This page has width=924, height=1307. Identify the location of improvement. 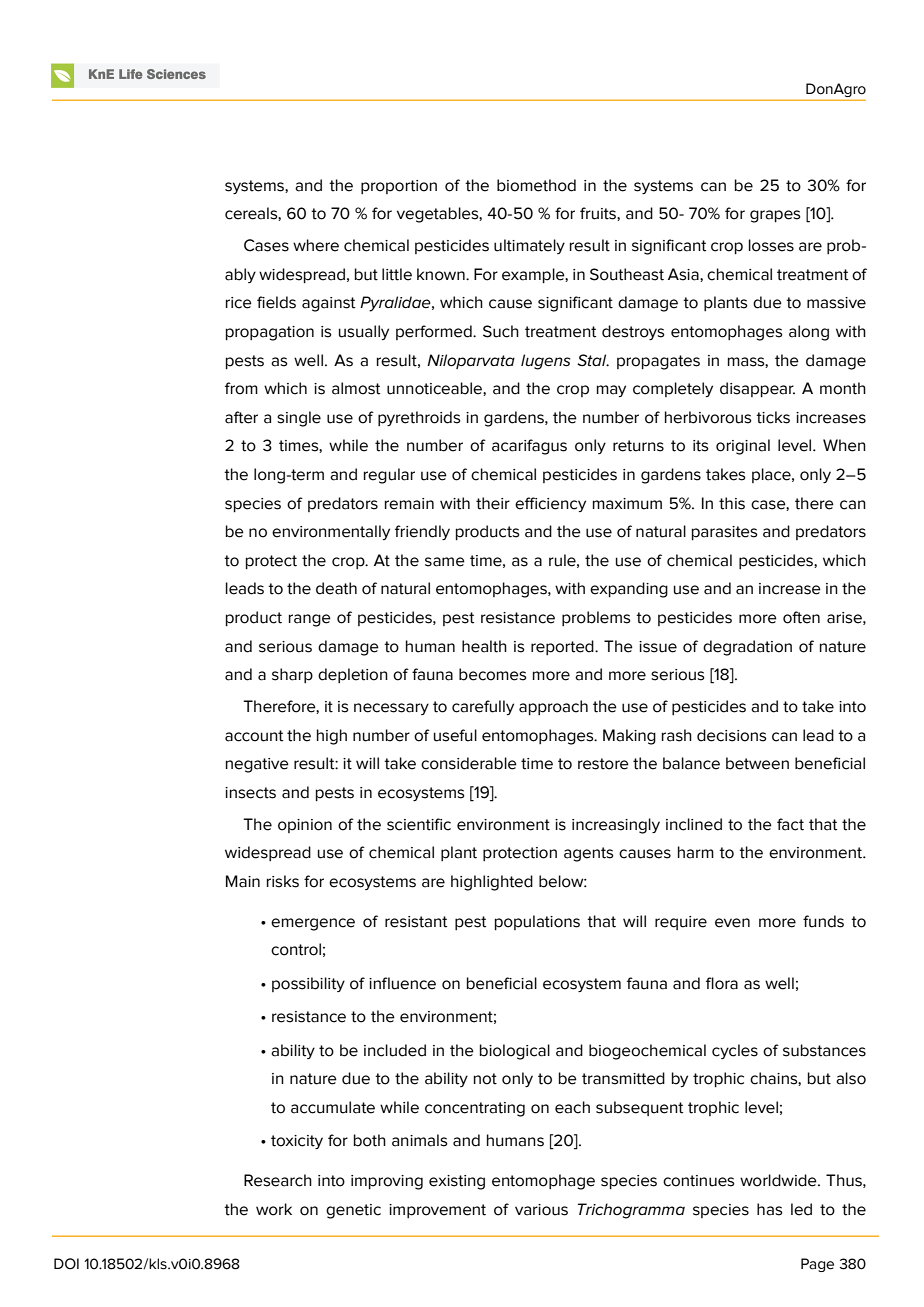
(437, 1211).
